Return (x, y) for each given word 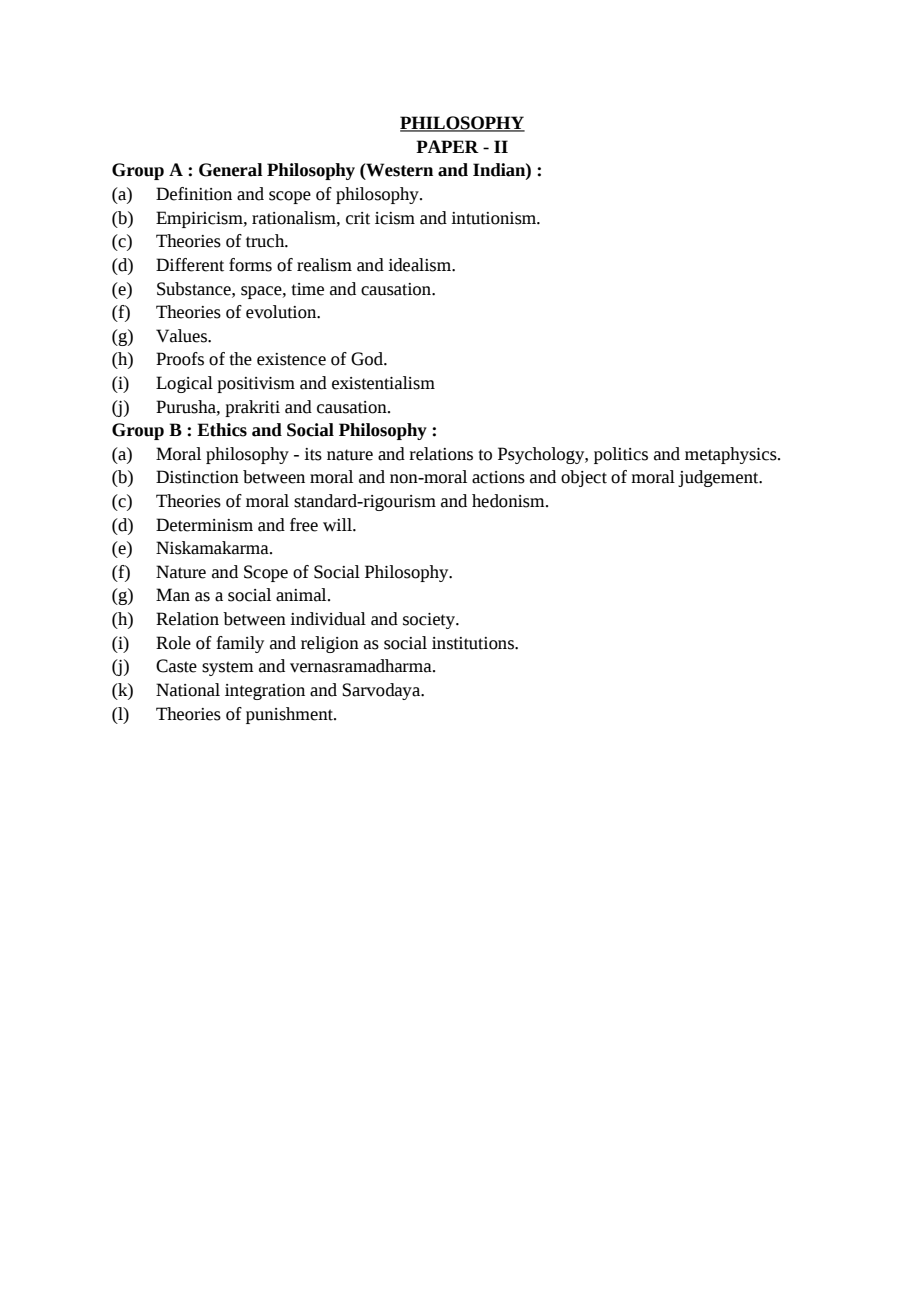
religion (330, 644)
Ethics (222, 430)
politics (621, 455)
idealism (420, 265)
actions (498, 477)
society (430, 621)
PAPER (447, 146)
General (231, 170)
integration (265, 692)
